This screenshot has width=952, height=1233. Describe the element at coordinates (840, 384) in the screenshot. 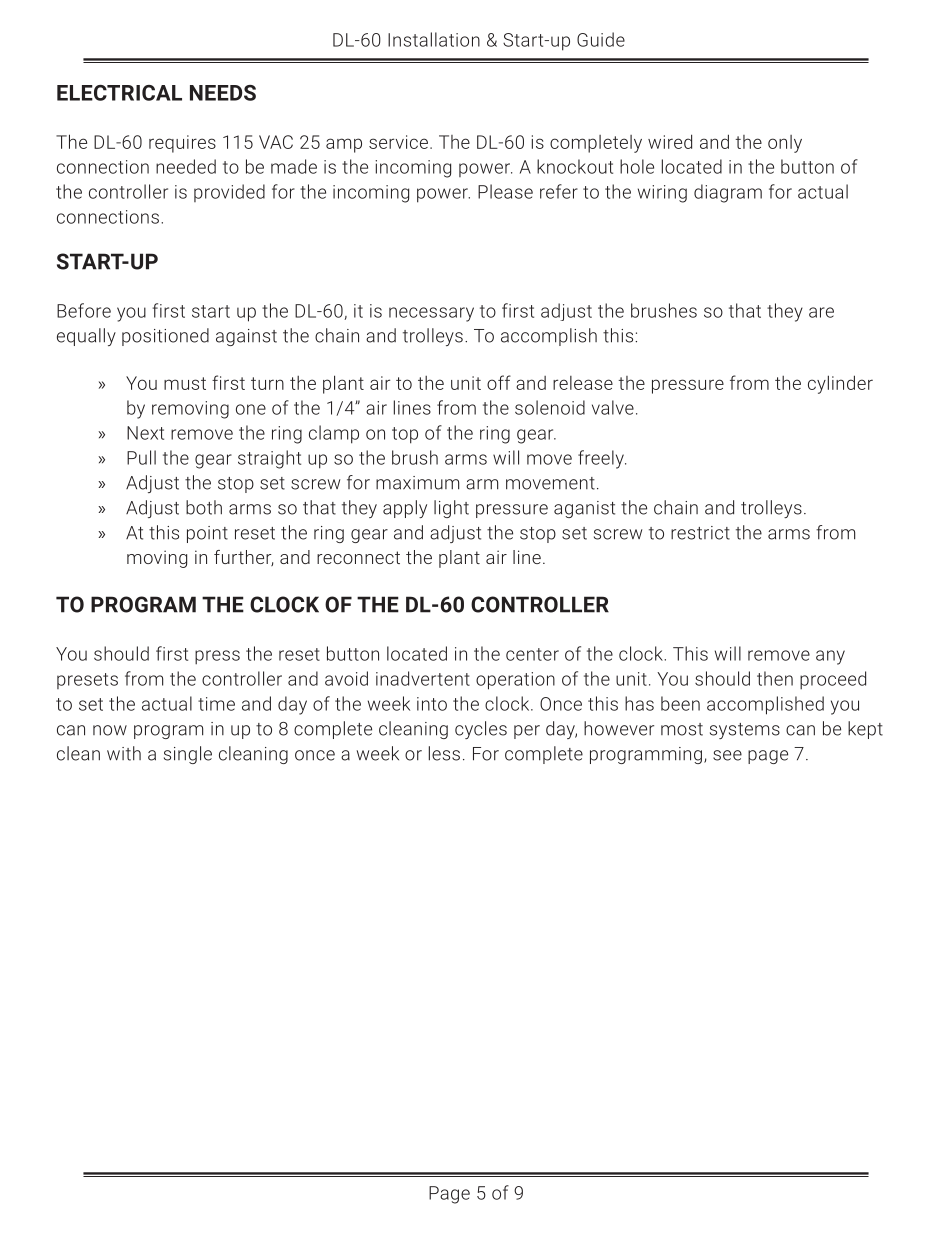

I see `cylinder` at that location.
